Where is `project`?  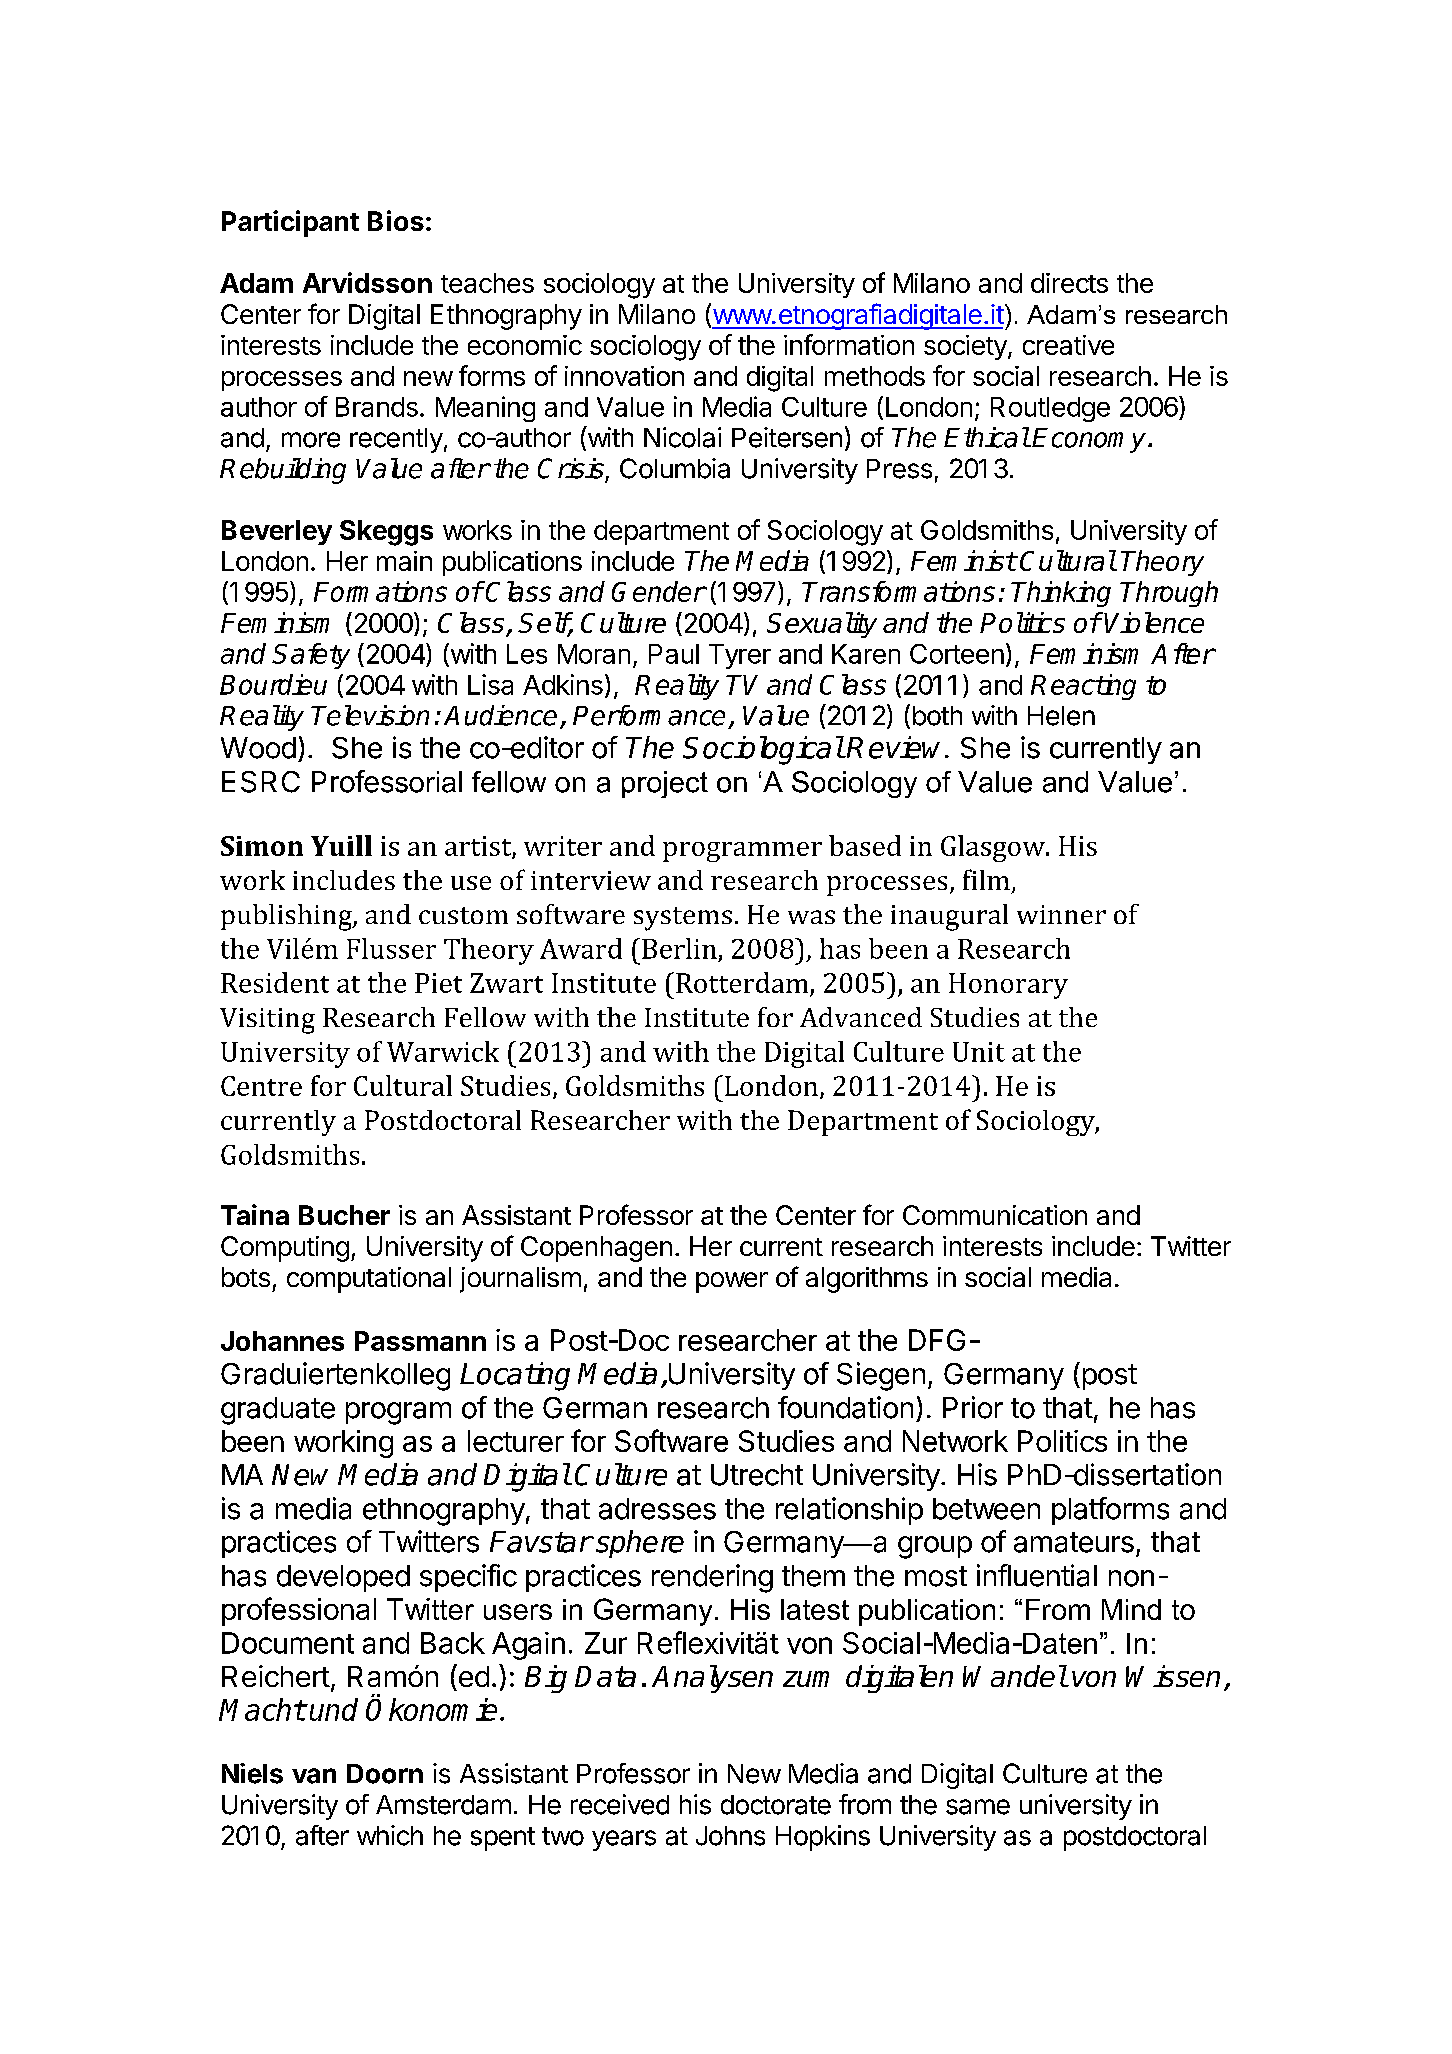
project is located at coordinates (665, 784).
